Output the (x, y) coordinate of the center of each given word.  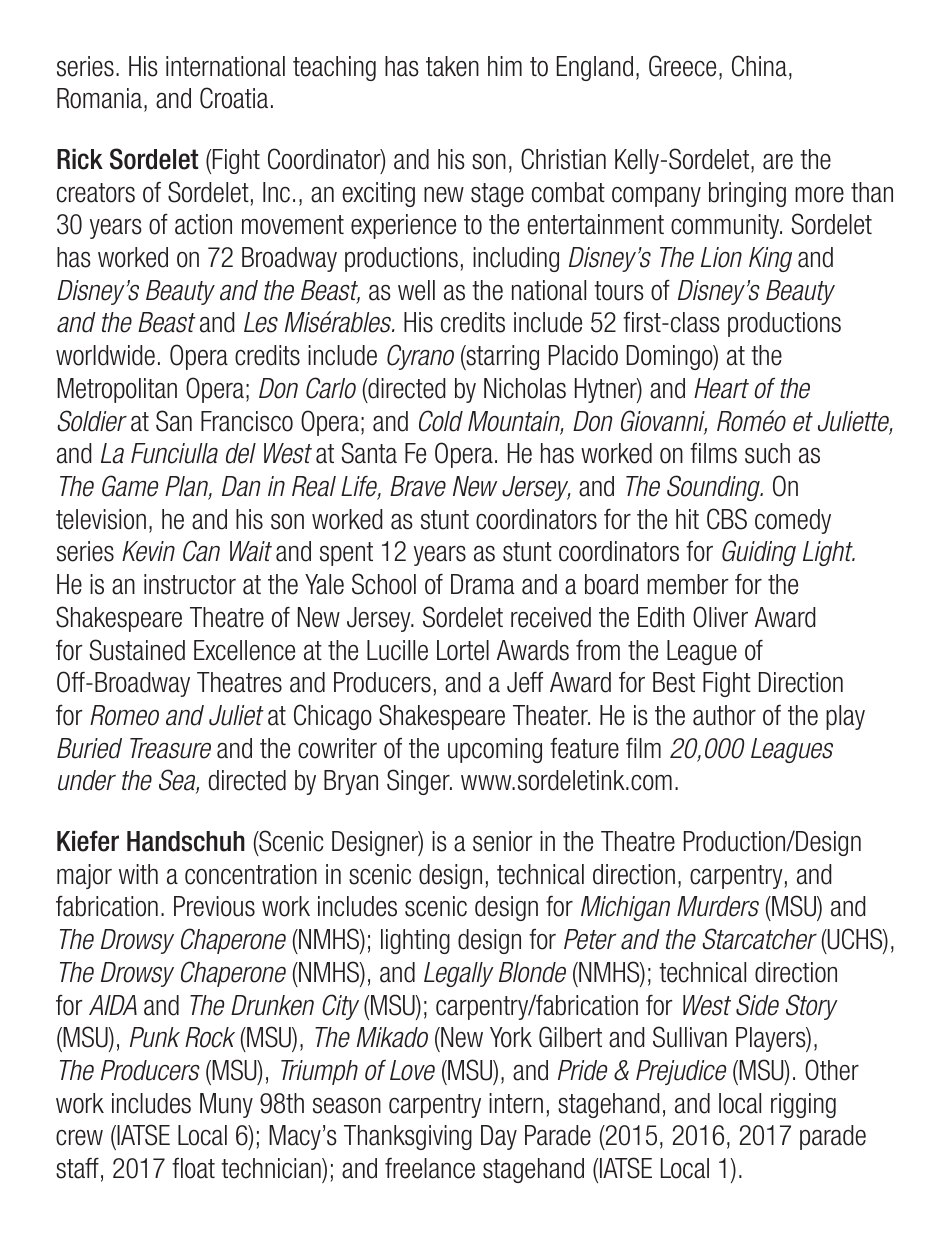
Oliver (720, 617)
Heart (721, 388)
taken (452, 66)
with (138, 874)
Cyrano (420, 357)
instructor (190, 584)
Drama (482, 584)
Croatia (234, 98)
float (193, 1168)
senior (502, 841)
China (759, 66)
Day (499, 1137)
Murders (718, 906)
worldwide (105, 355)
